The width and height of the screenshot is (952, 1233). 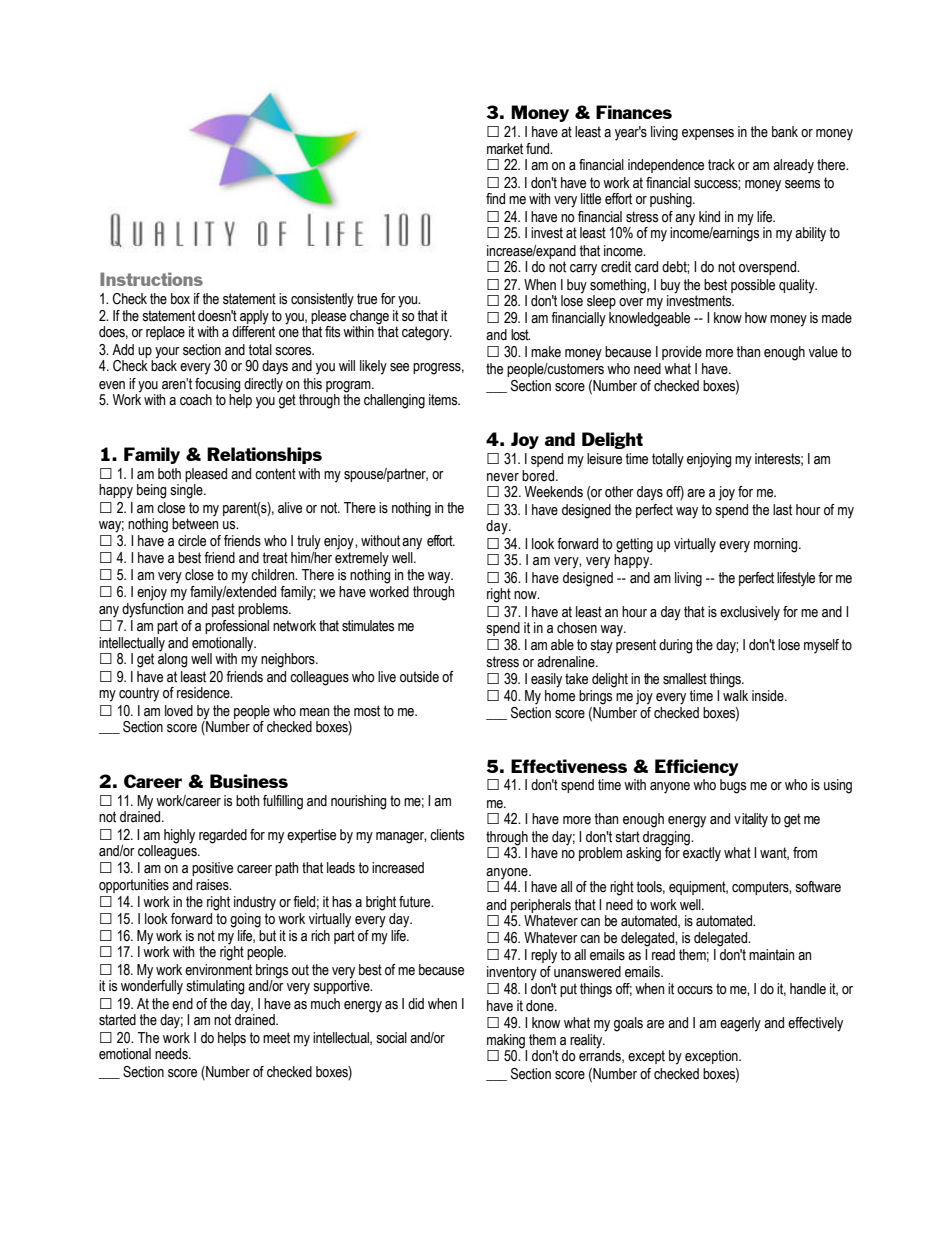 I want to click on bugs, so click(x=733, y=786).
